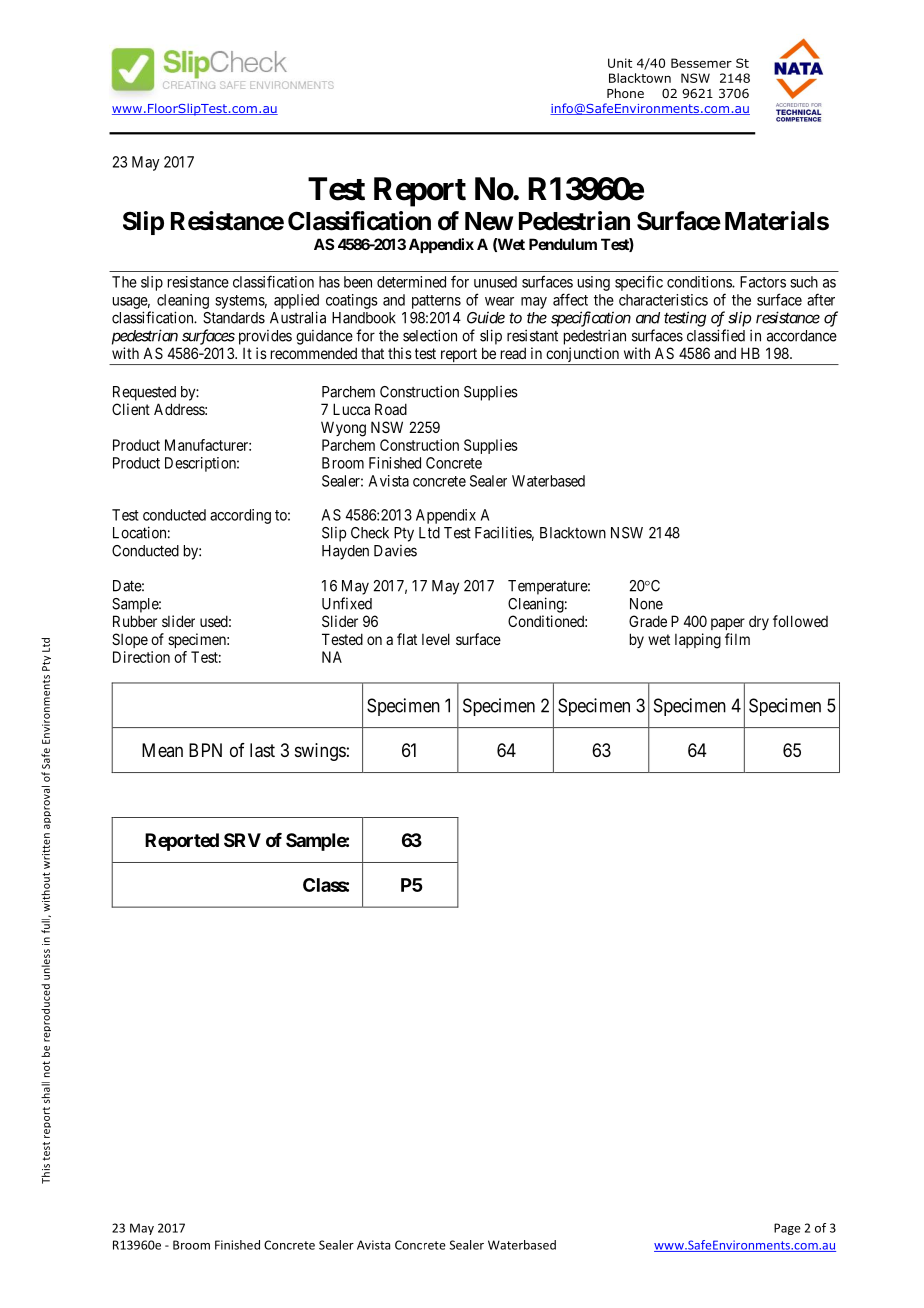 Image resolution: width=924 pixels, height=1308 pixels. I want to click on Phone, so click(625, 93).
